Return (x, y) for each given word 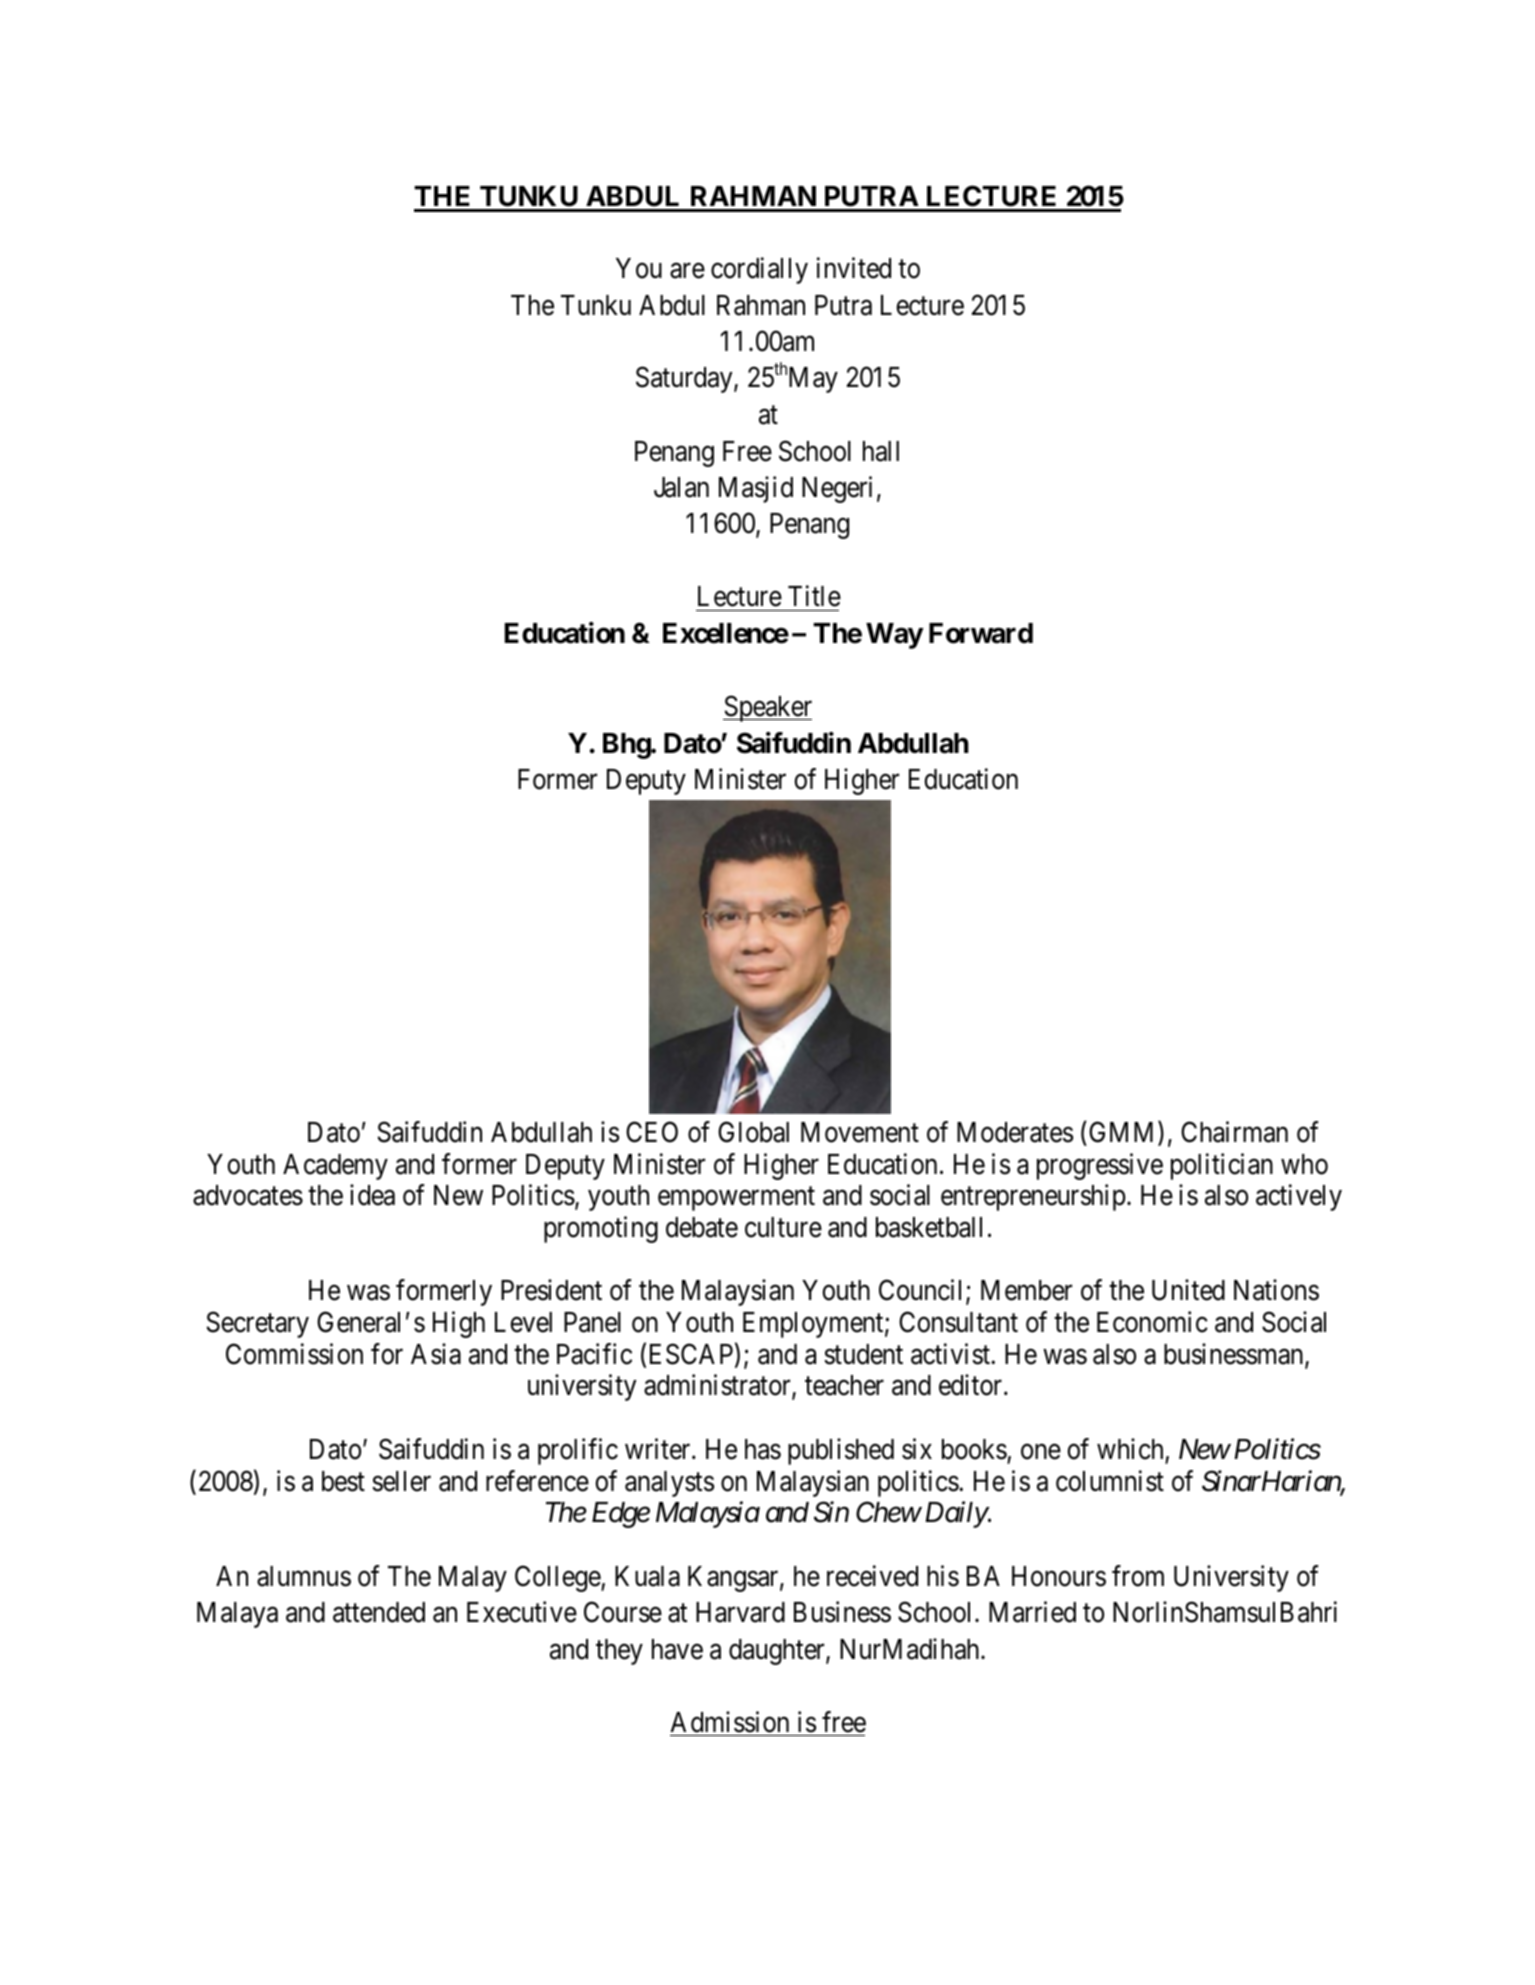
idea (372, 1195)
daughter (778, 1652)
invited (854, 268)
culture (783, 1227)
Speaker (767, 708)
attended (379, 1612)
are (687, 271)
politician (1222, 1166)
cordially (759, 270)
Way (894, 636)
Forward (981, 633)
